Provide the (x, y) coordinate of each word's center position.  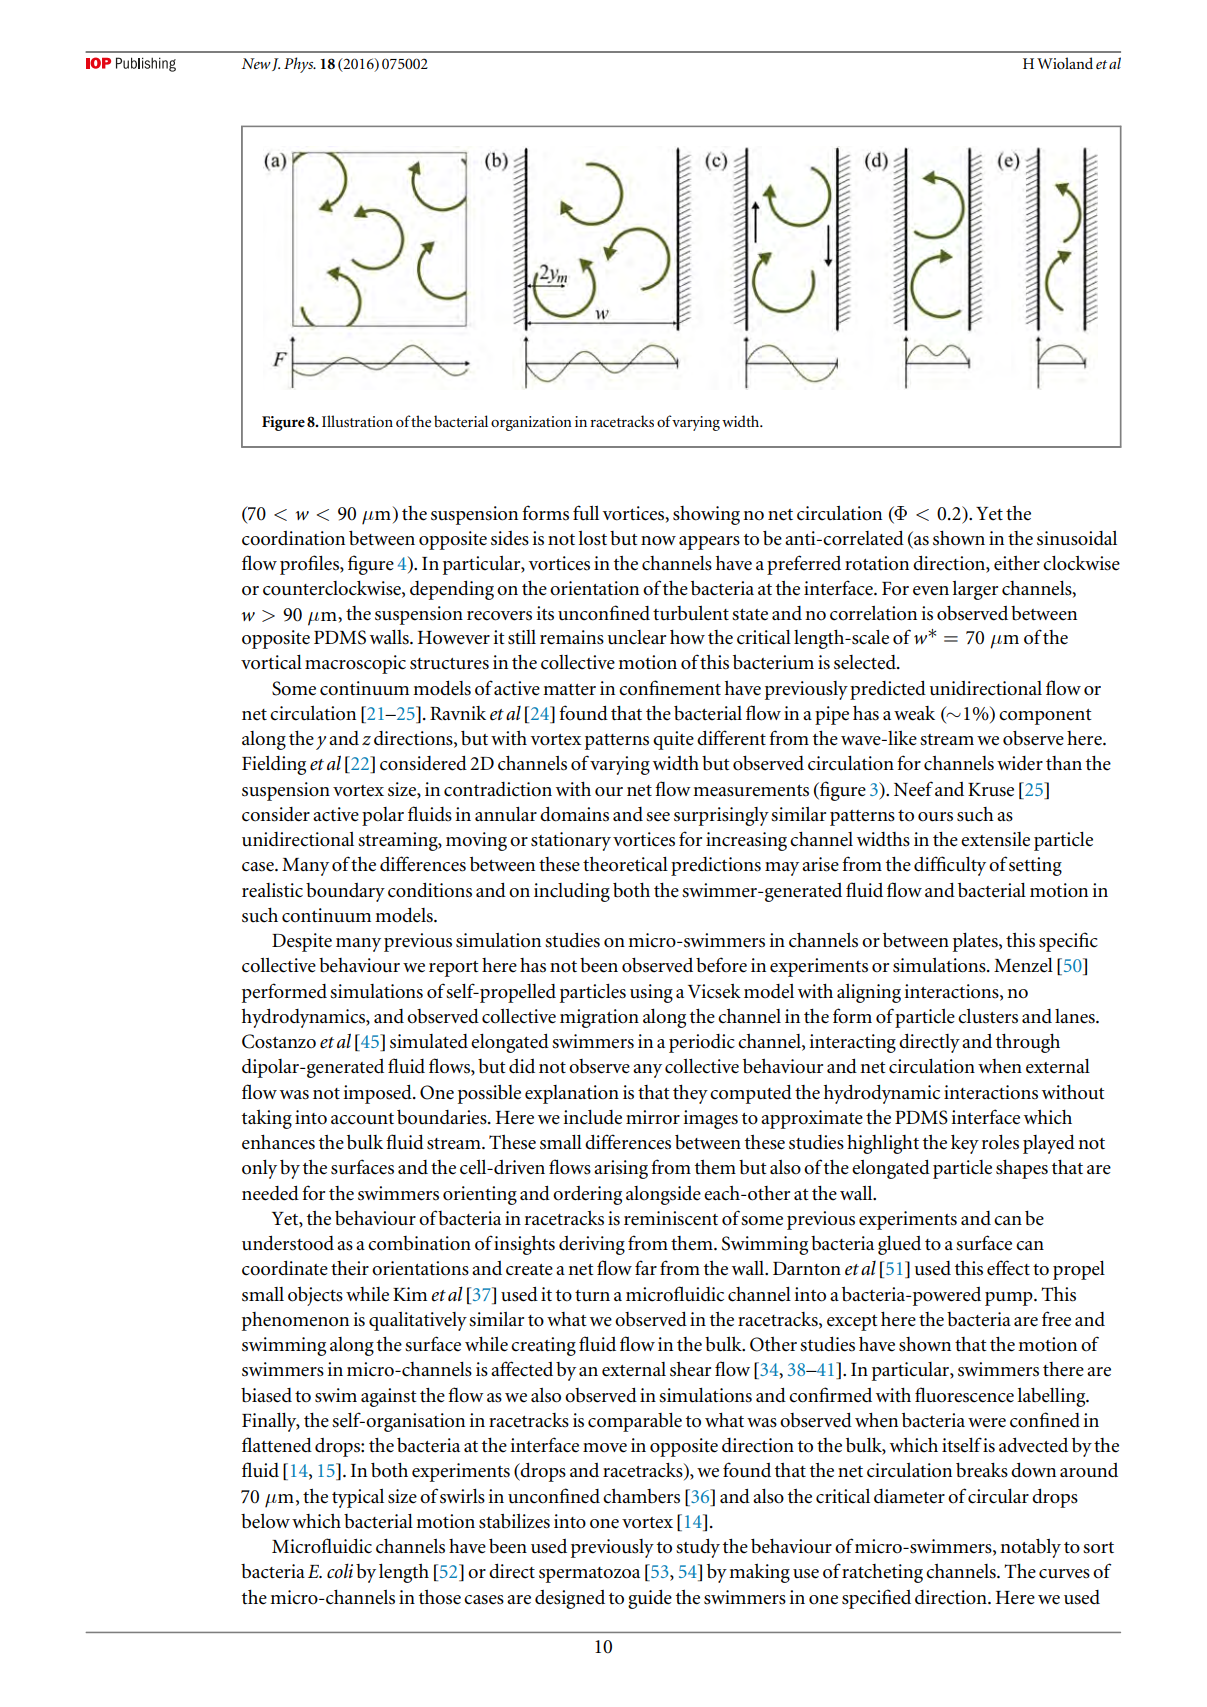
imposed (378, 1094)
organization (531, 423)
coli (340, 1571)
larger (975, 590)
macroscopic (355, 664)
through (1028, 1043)
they (690, 1094)
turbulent (691, 613)
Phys (300, 65)
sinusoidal (1077, 538)
